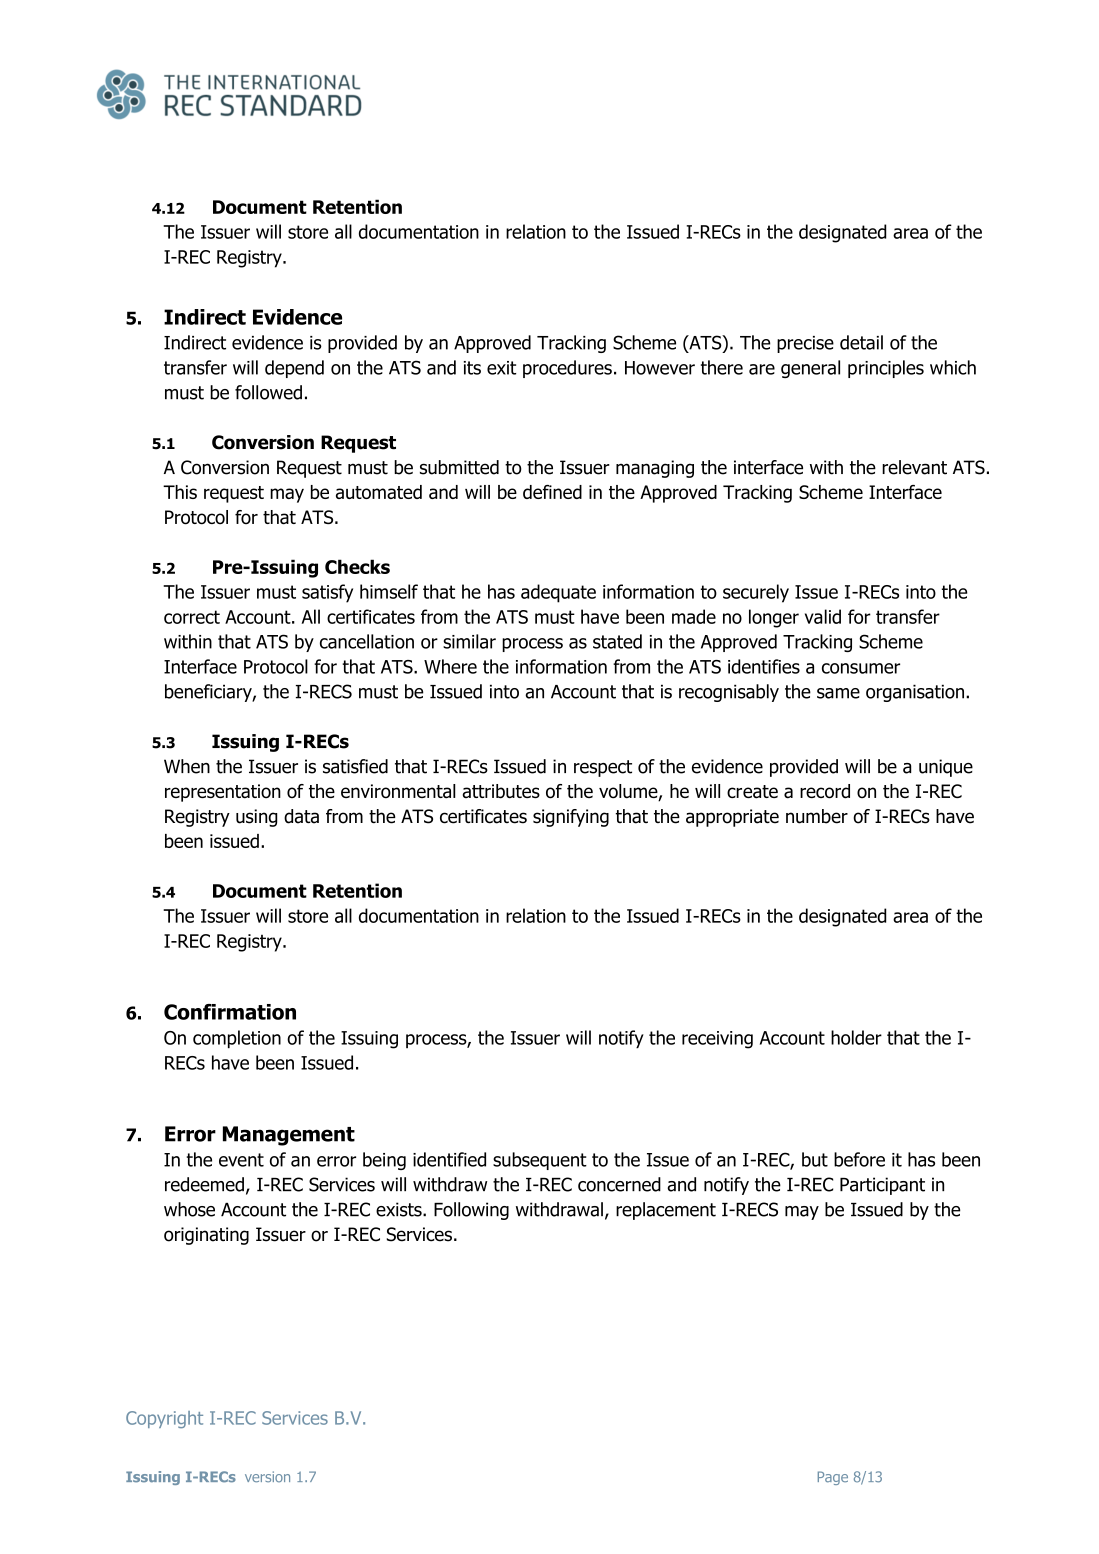 Image resolution: width=1099 pixels, height=1554 pixels. Describe the element at coordinates (817, 816) in the screenshot. I see `number` at that location.
